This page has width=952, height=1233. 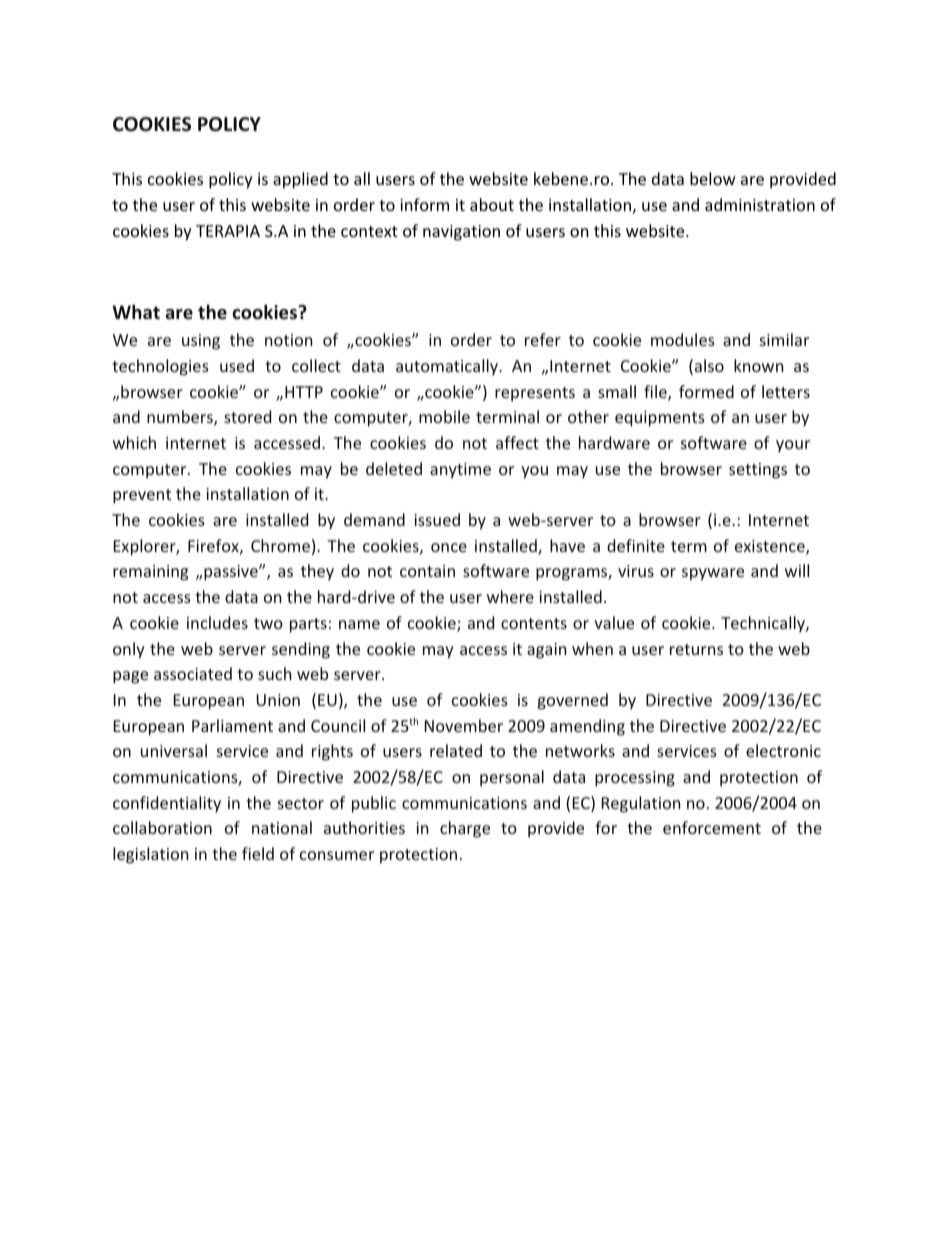 I want to click on TERAPIA, so click(x=228, y=231).
